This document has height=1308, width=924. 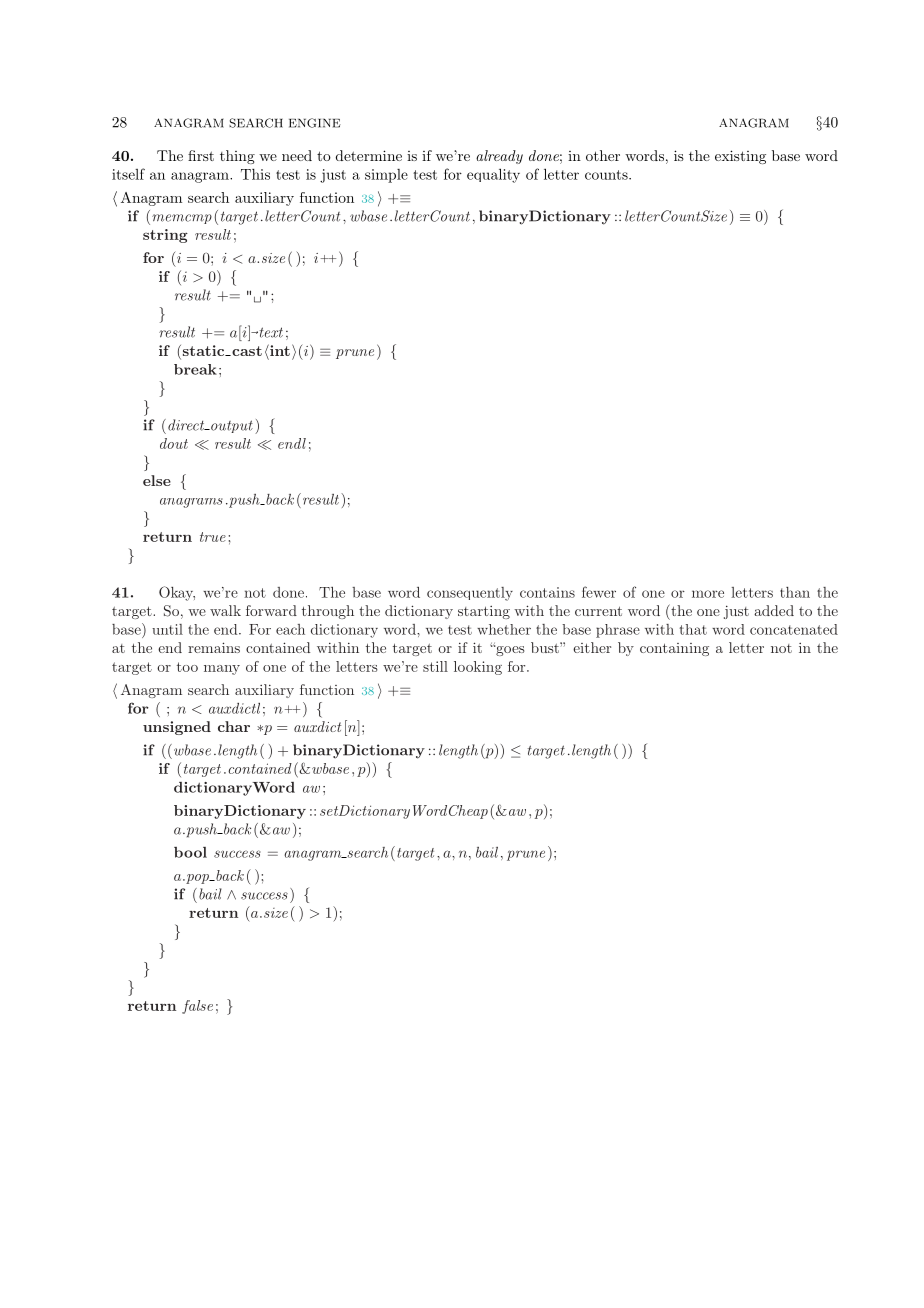 What do you see at coordinates (499, 157) in the document?
I see `already` at bounding box center [499, 157].
